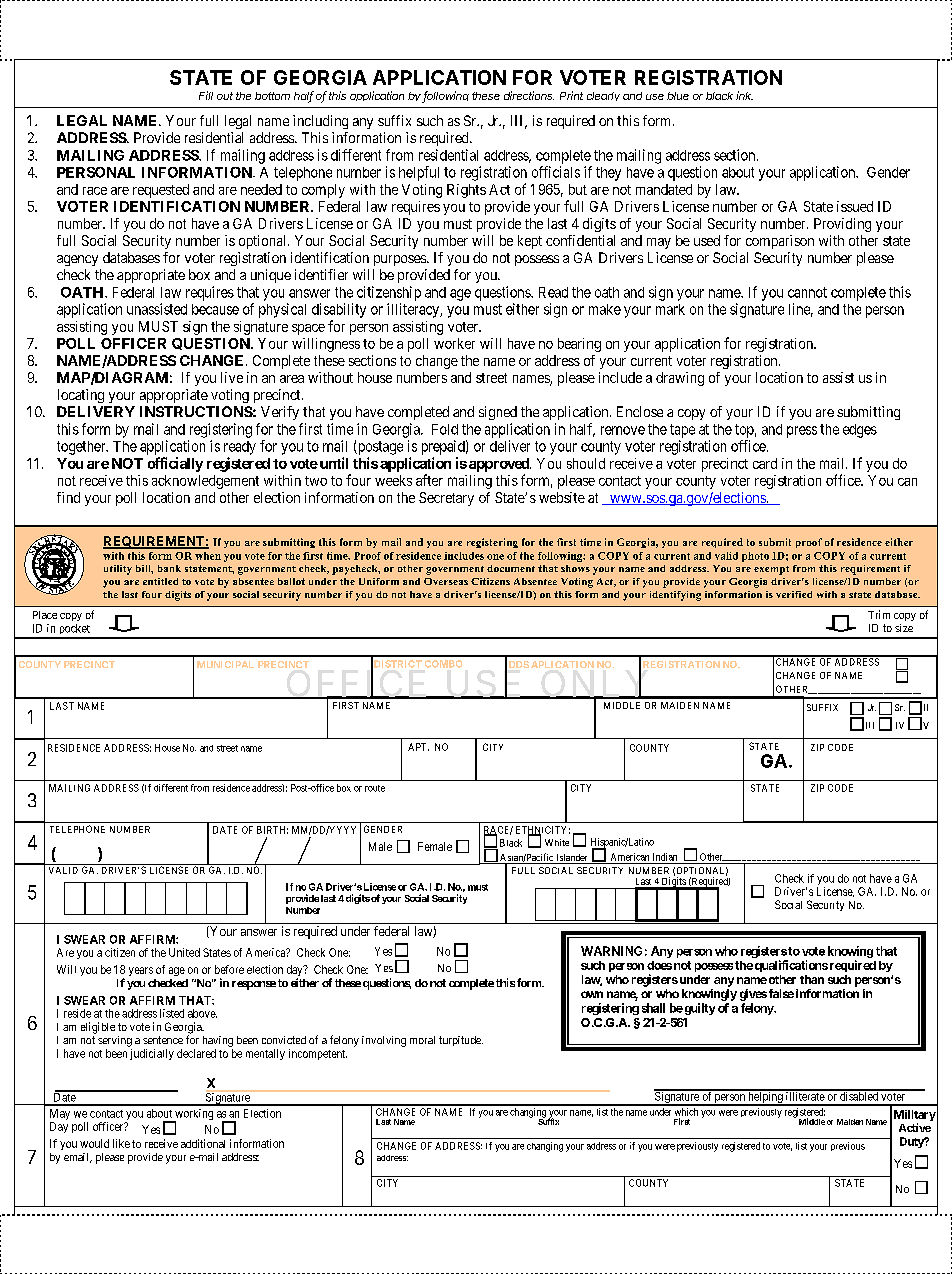 Image resolution: width=952 pixels, height=1274 pixels. Describe the element at coordinates (529, 95) in the screenshot. I see `directions` at that location.
